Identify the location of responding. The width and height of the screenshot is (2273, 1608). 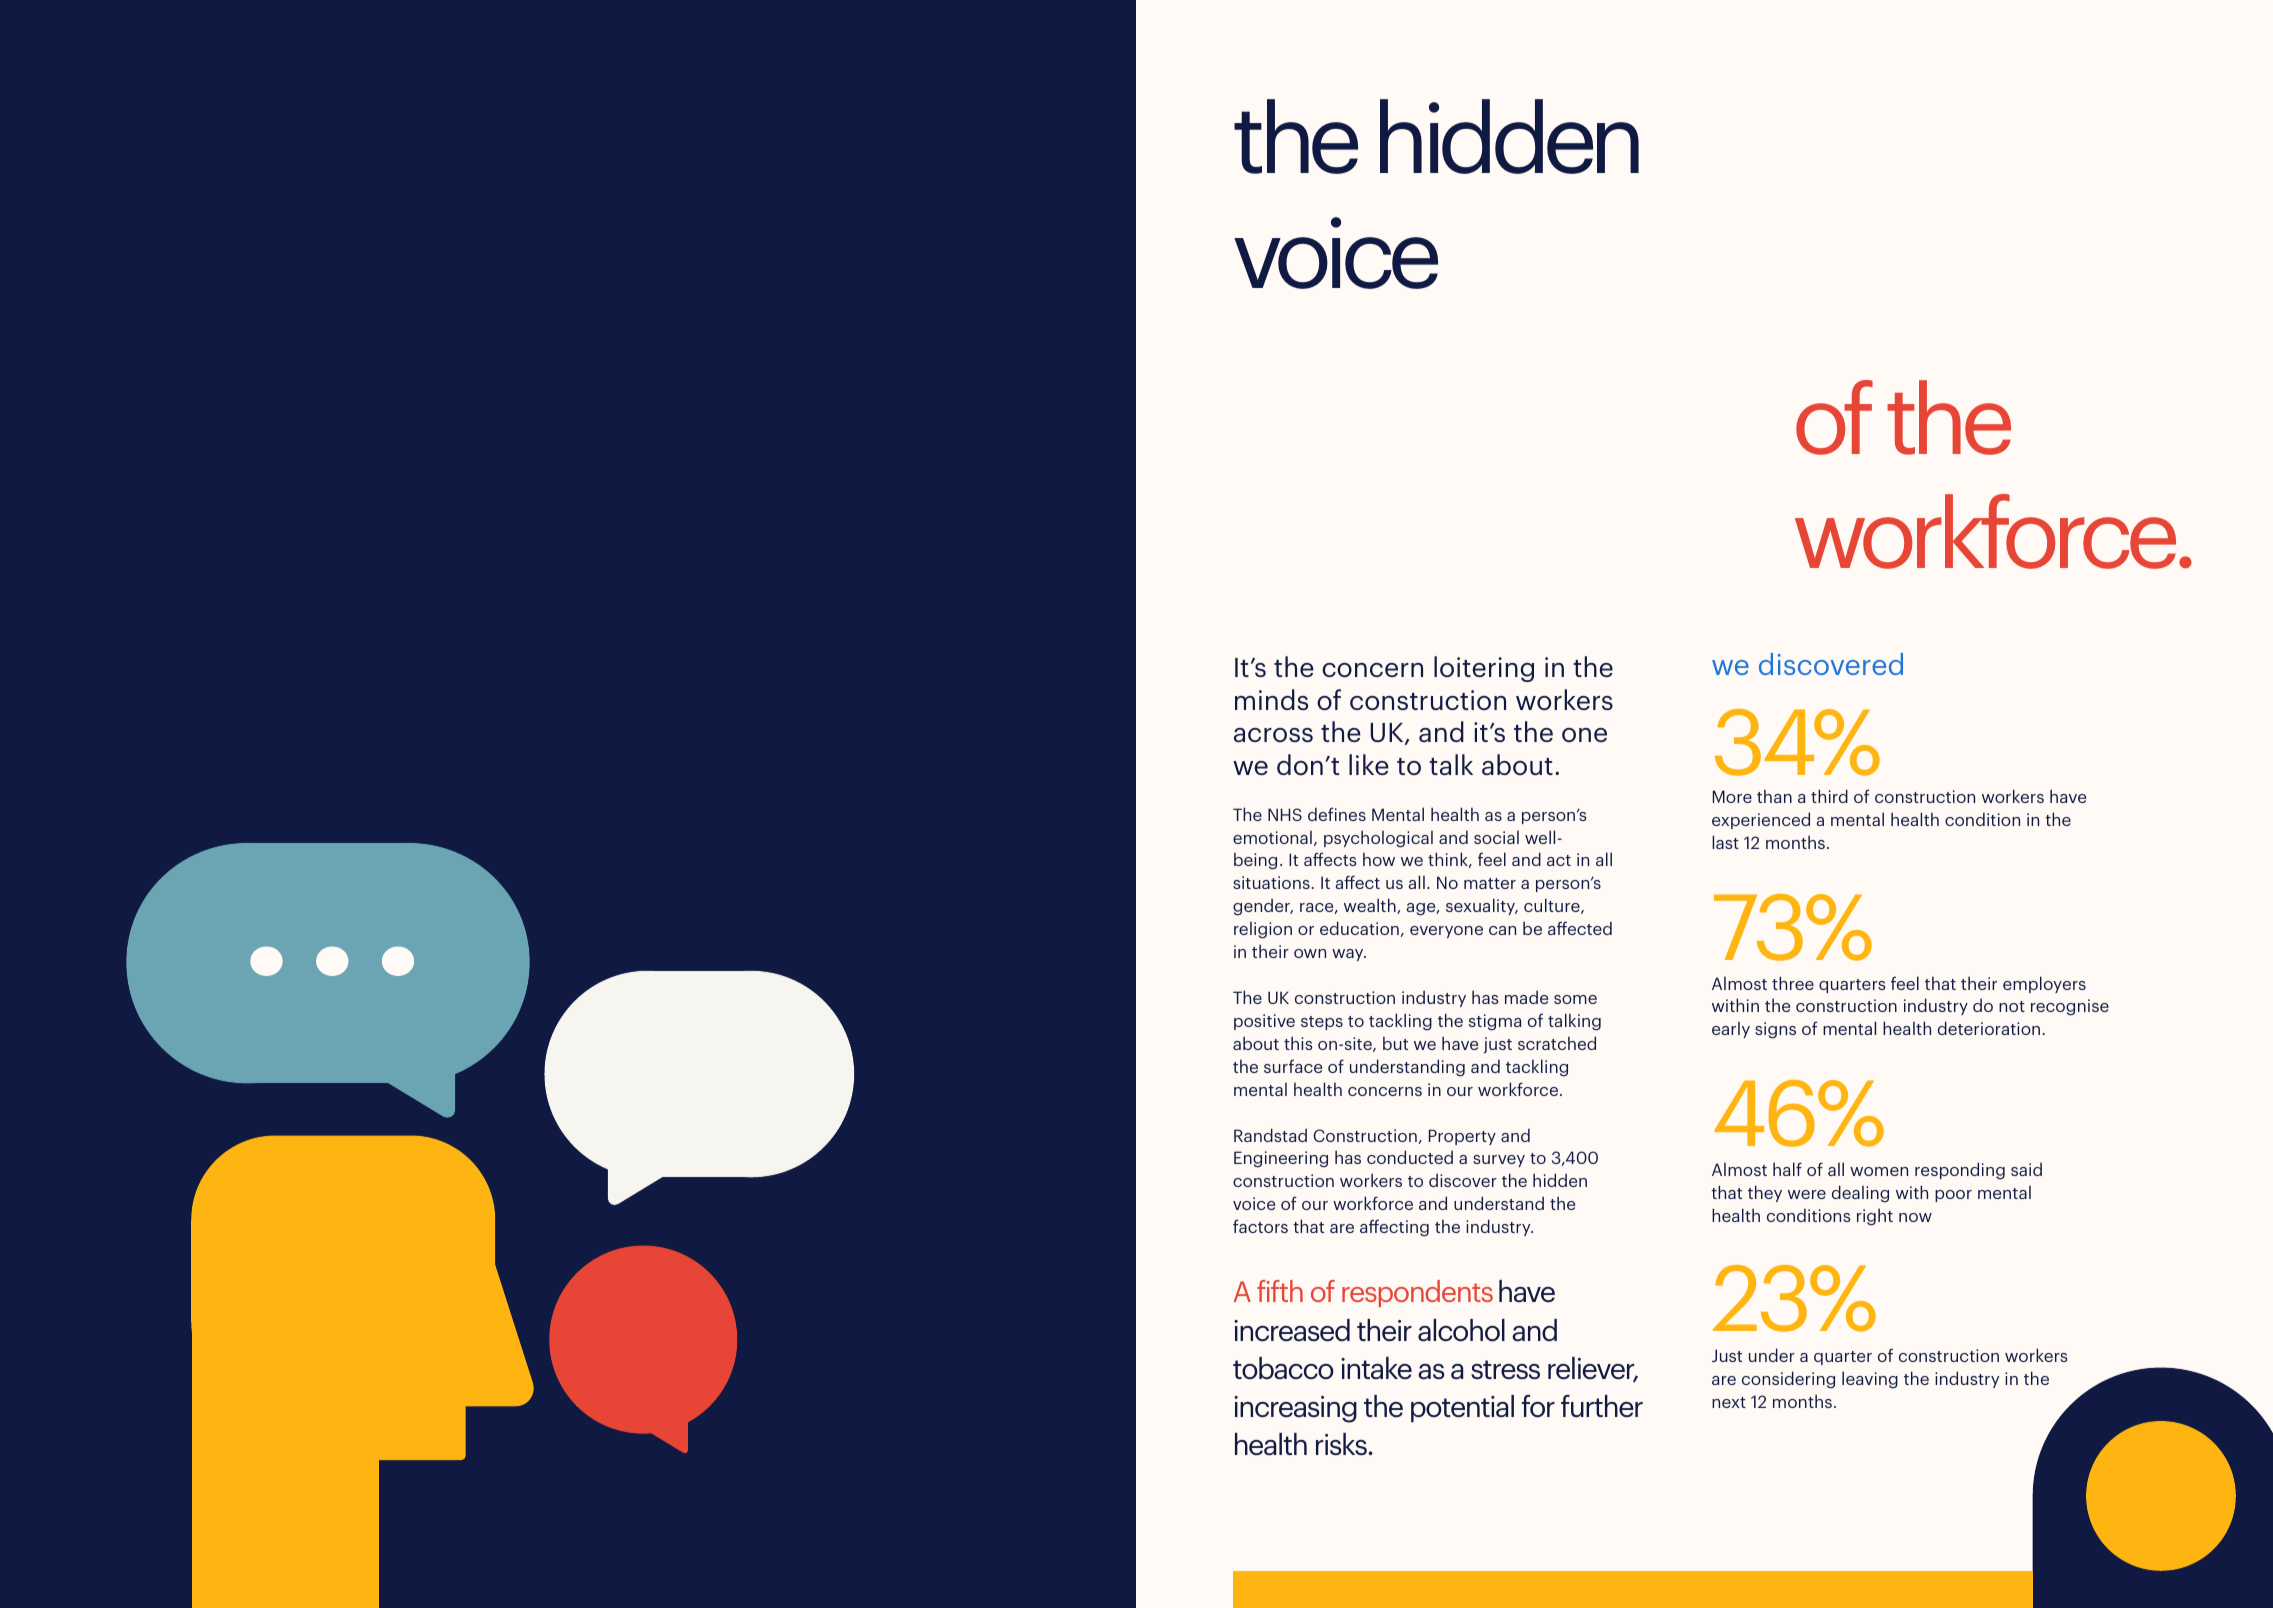
(1960, 1171).
